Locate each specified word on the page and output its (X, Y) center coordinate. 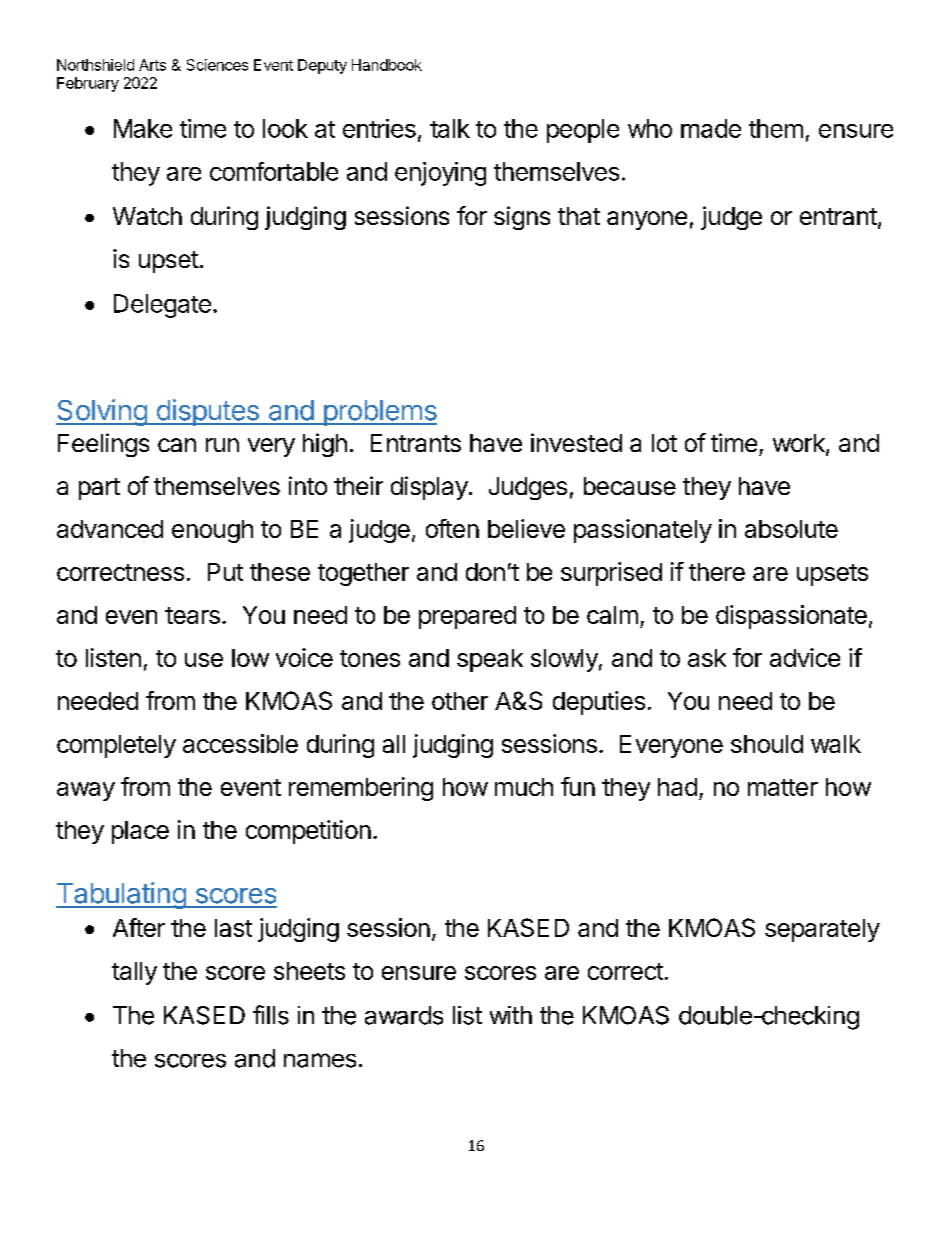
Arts (152, 65)
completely (116, 746)
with (511, 1015)
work (800, 444)
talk (450, 128)
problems (379, 413)
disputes (207, 412)
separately (822, 930)
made (711, 128)
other (460, 701)
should (767, 744)
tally (134, 973)
